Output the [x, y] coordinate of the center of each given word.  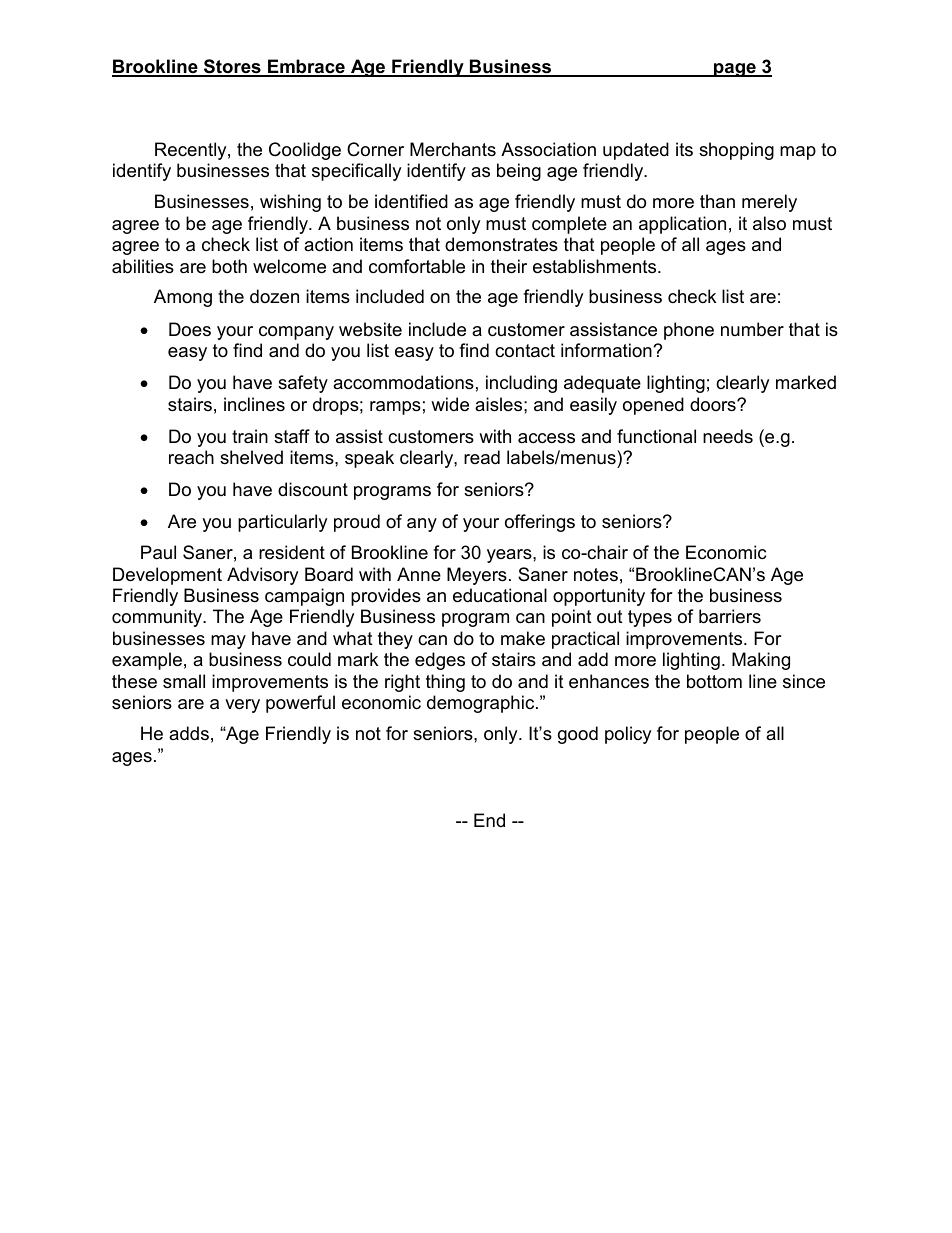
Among [183, 298]
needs [728, 436]
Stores [232, 67]
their [509, 266]
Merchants [453, 149]
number [752, 329]
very [242, 706]
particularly [282, 523]
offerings [540, 523]
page [735, 70]
